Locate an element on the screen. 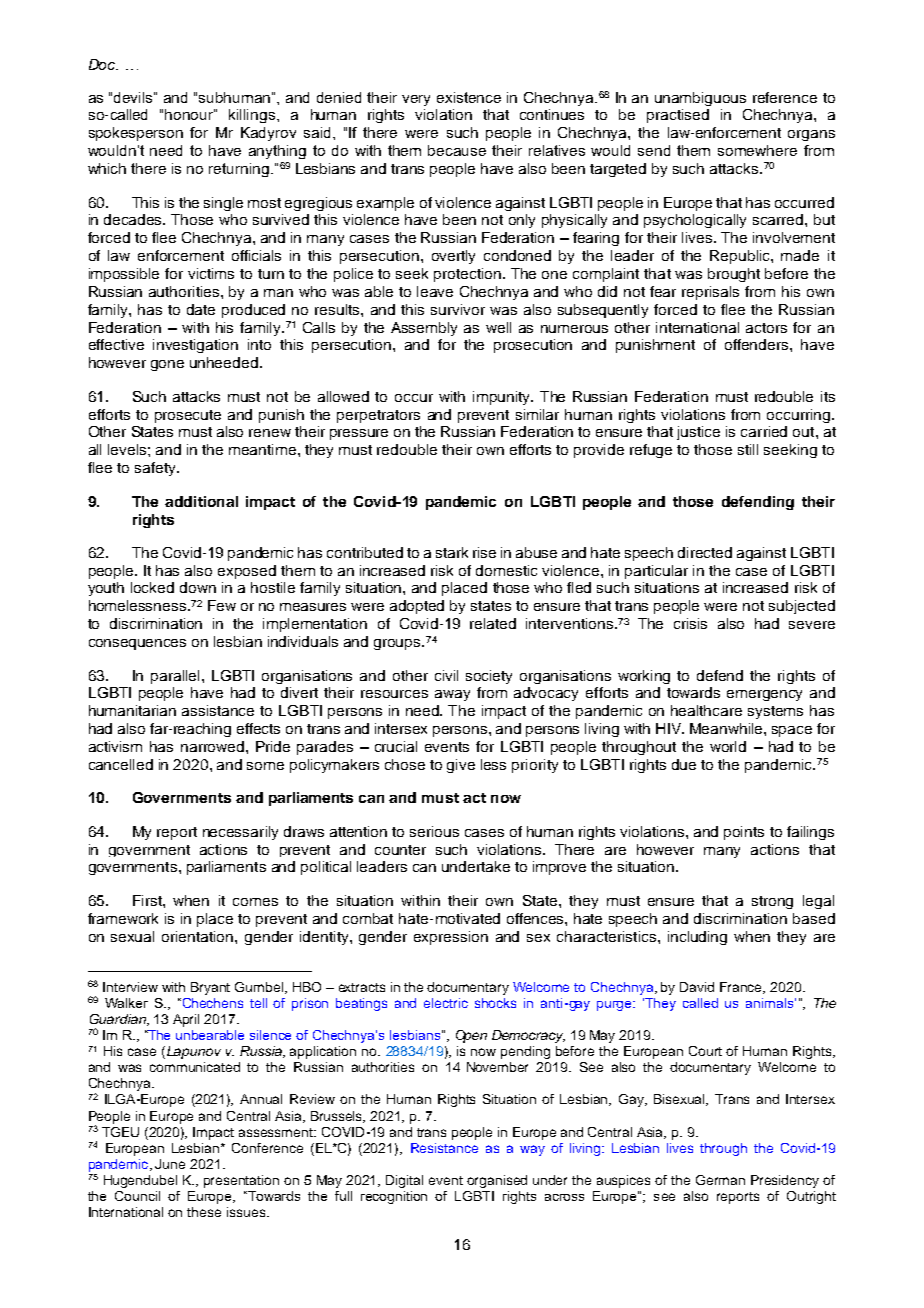  emergency is located at coordinates (764, 695).
